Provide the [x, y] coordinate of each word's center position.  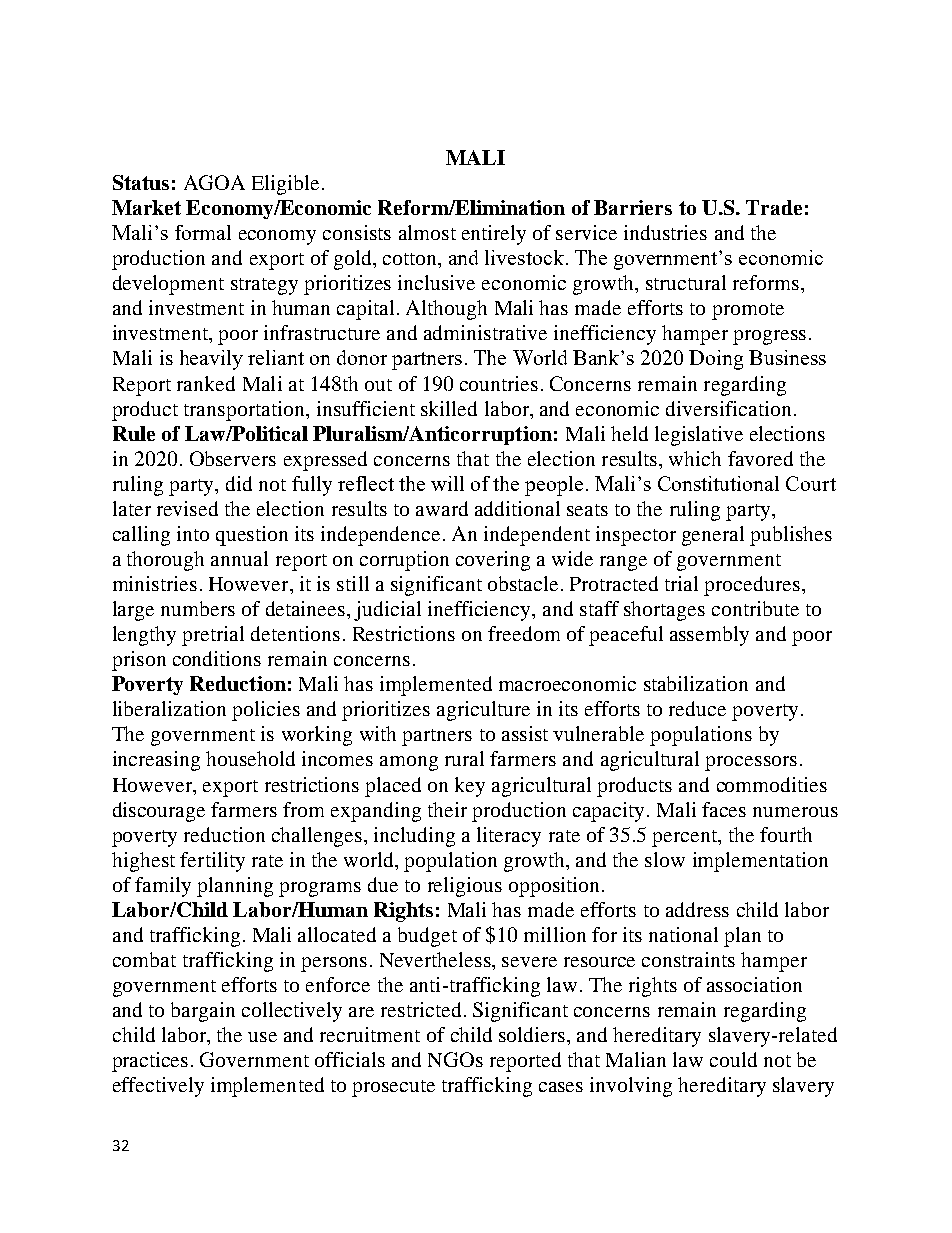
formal [203, 232]
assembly [709, 636]
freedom [524, 633]
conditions [217, 658]
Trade [774, 207]
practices [150, 1062]
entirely [494, 235]
